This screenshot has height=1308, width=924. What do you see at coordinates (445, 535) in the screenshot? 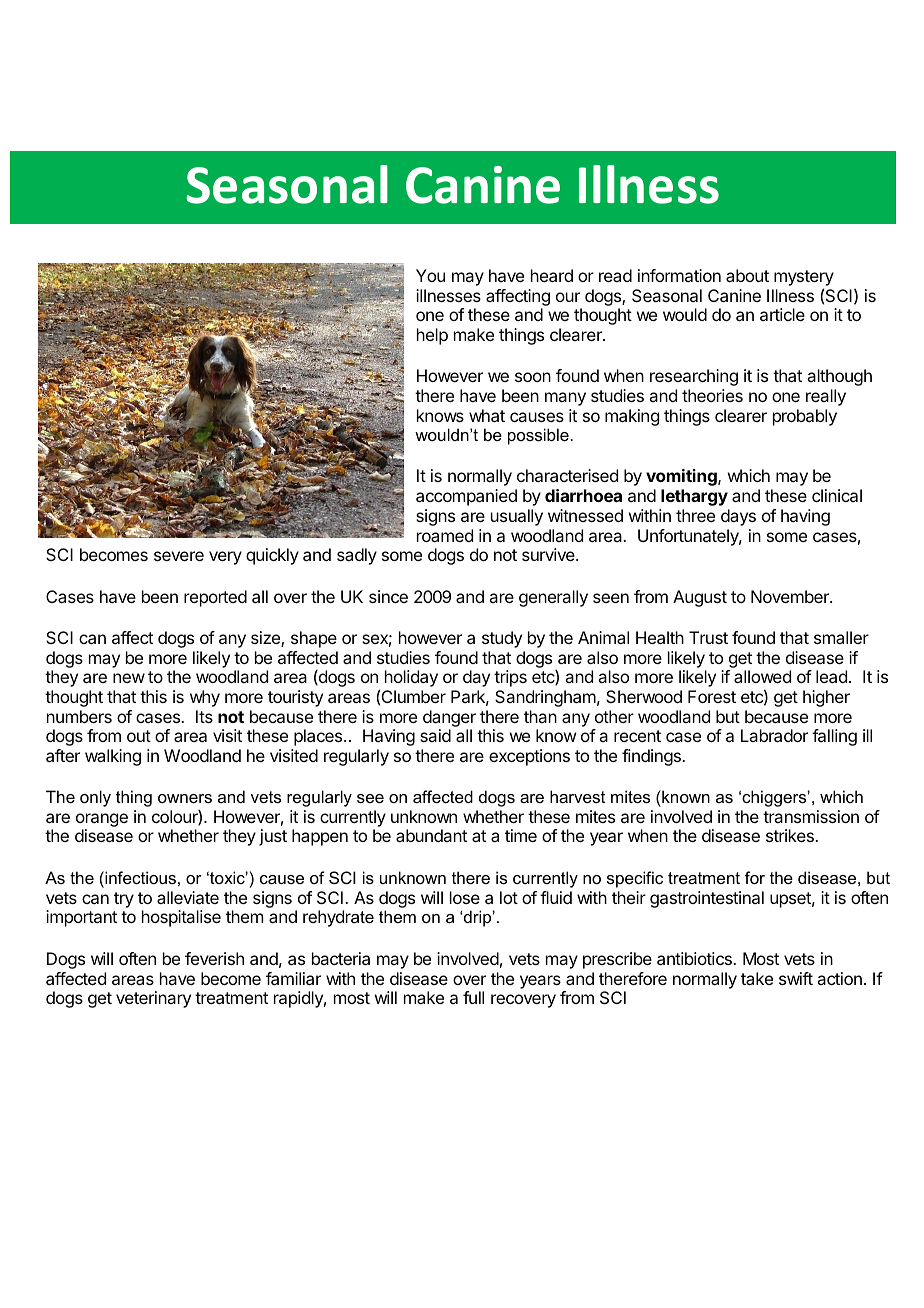
I see `roamed` at bounding box center [445, 535].
